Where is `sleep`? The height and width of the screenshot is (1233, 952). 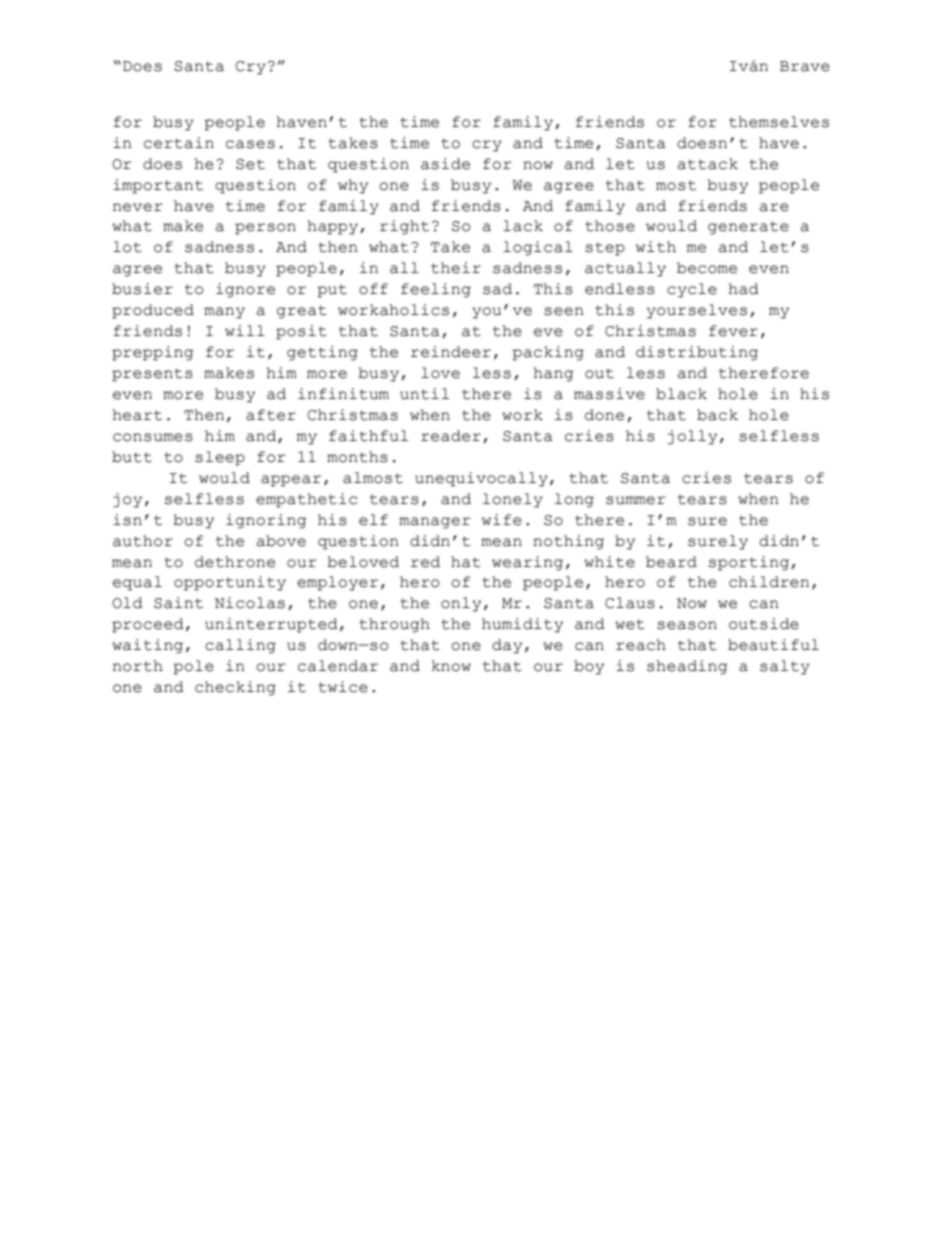
sleep is located at coordinates (220, 458).
